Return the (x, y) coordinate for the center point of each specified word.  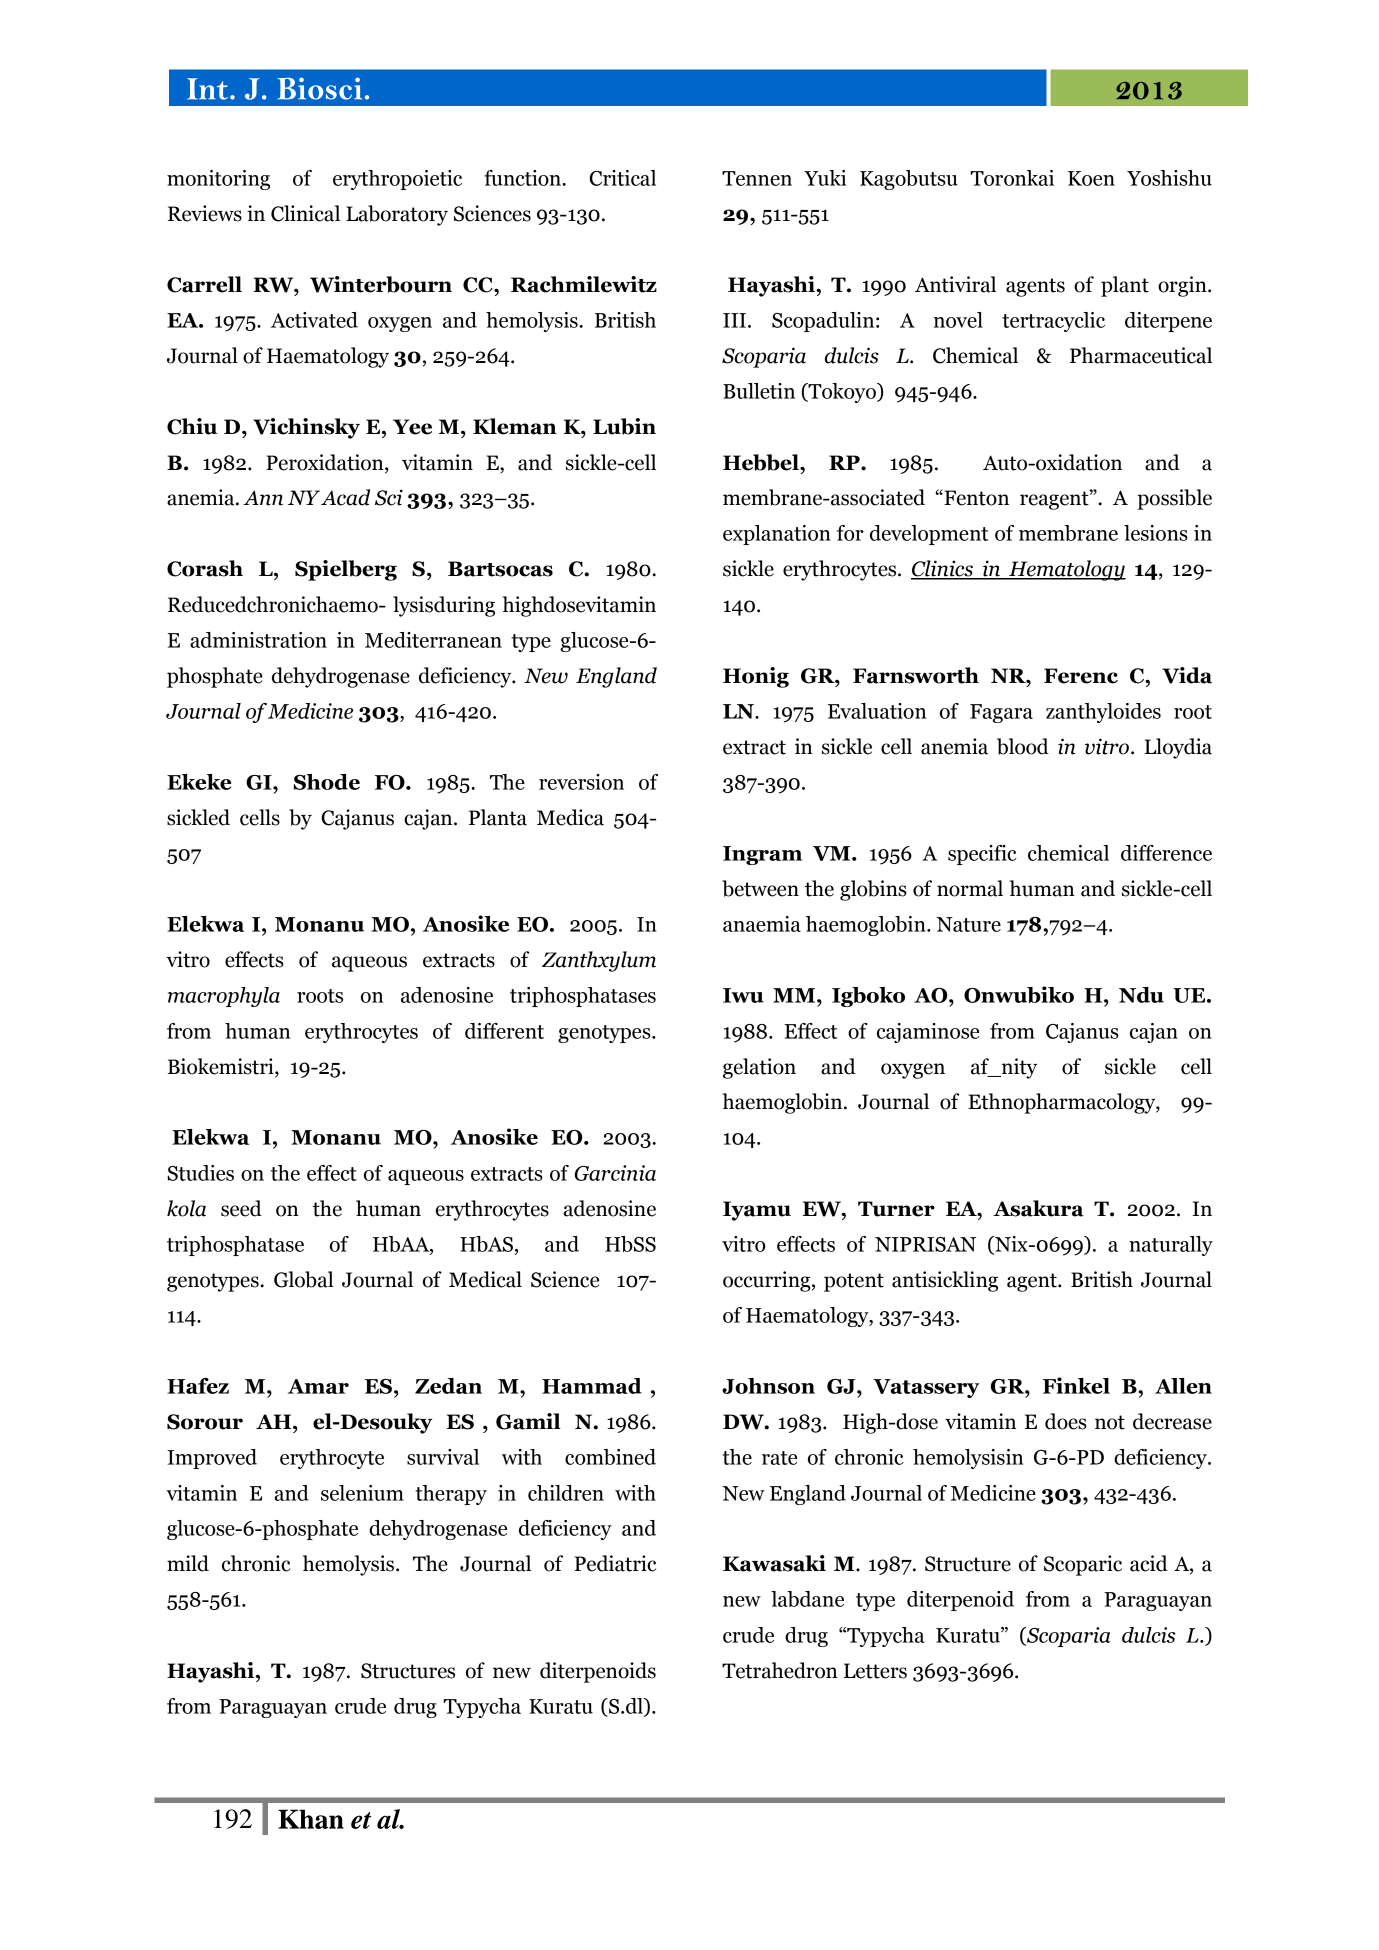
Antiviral (955, 284)
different (504, 1031)
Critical (622, 178)
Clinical (305, 213)
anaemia (762, 924)
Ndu (1141, 995)
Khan (311, 1819)
